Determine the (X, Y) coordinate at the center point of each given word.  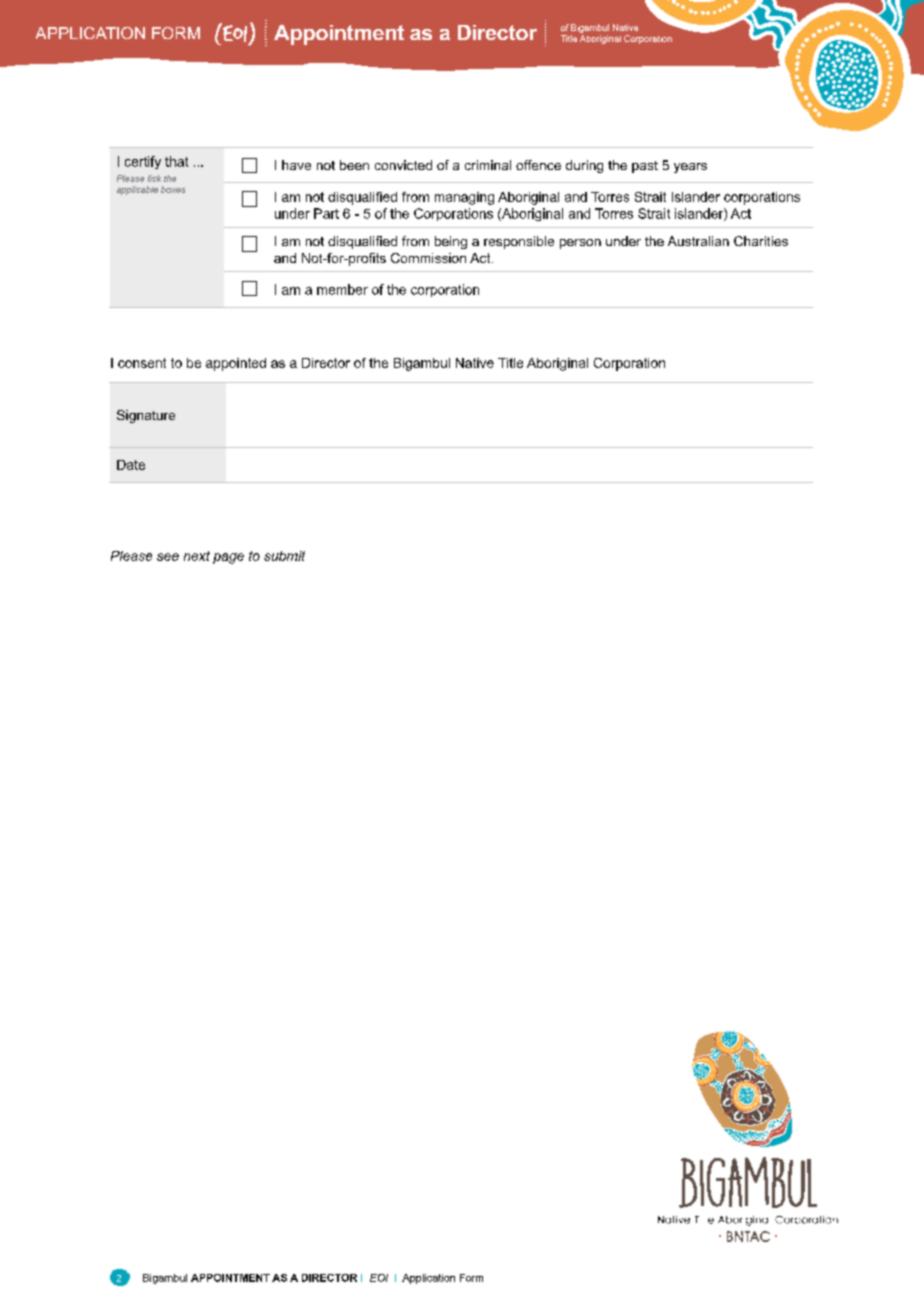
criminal (488, 165)
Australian (698, 241)
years (690, 168)
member (342, 289)
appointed (236, 364)
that (176, 161)
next (197, 556)
